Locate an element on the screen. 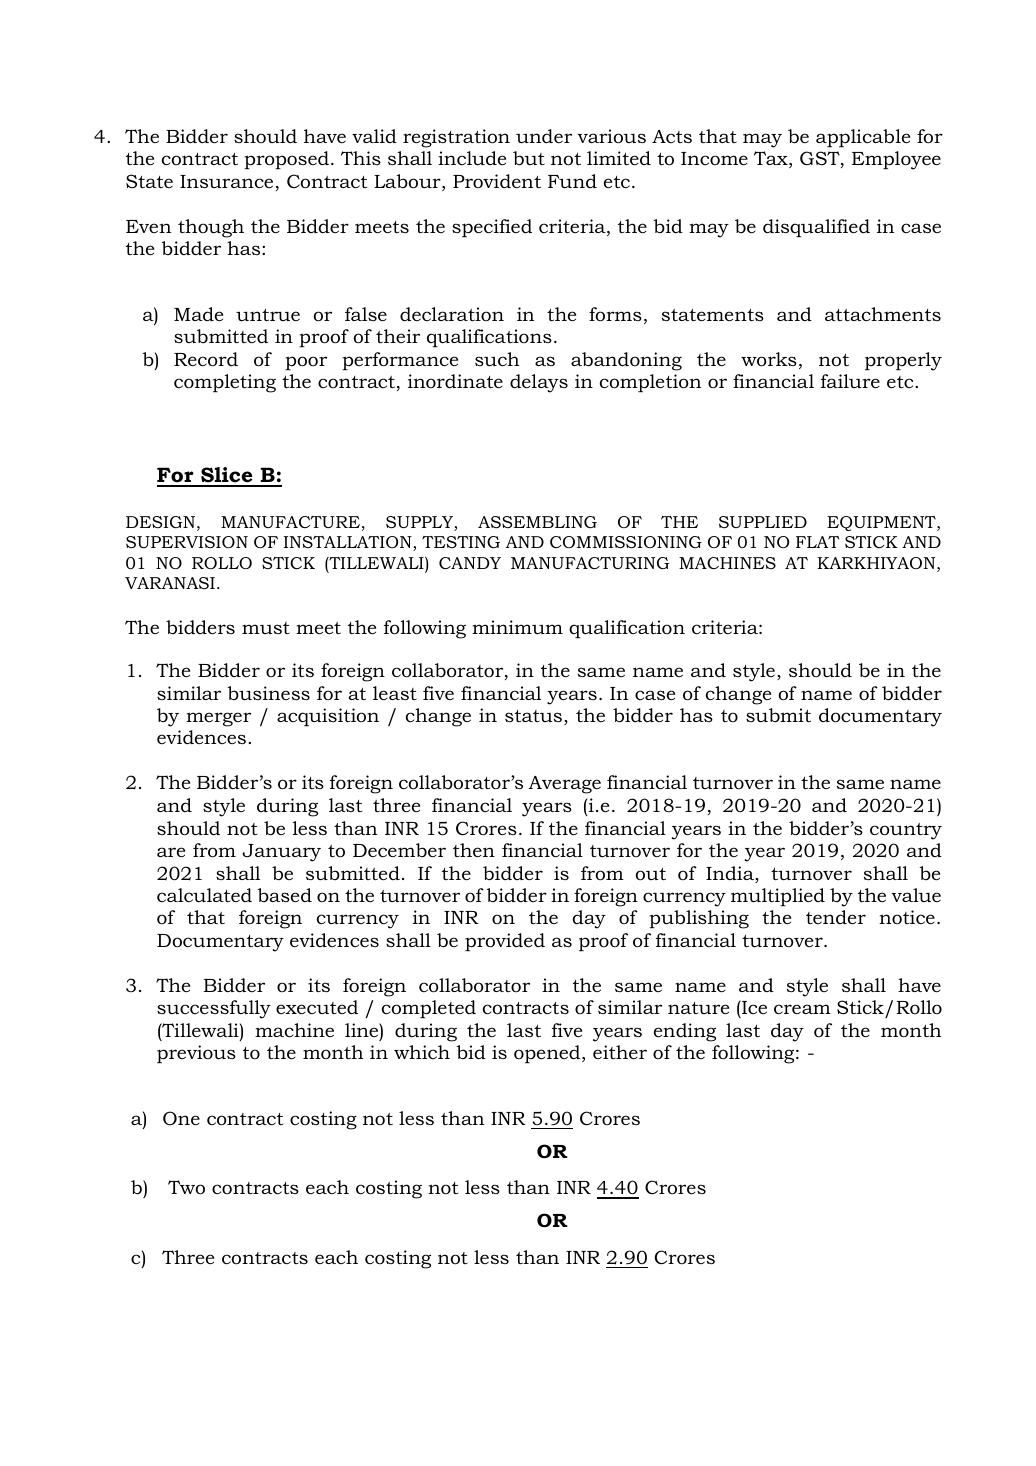 The width and height of the screenshot is (1036, 1466). but is located at coordinates (529, 158).
